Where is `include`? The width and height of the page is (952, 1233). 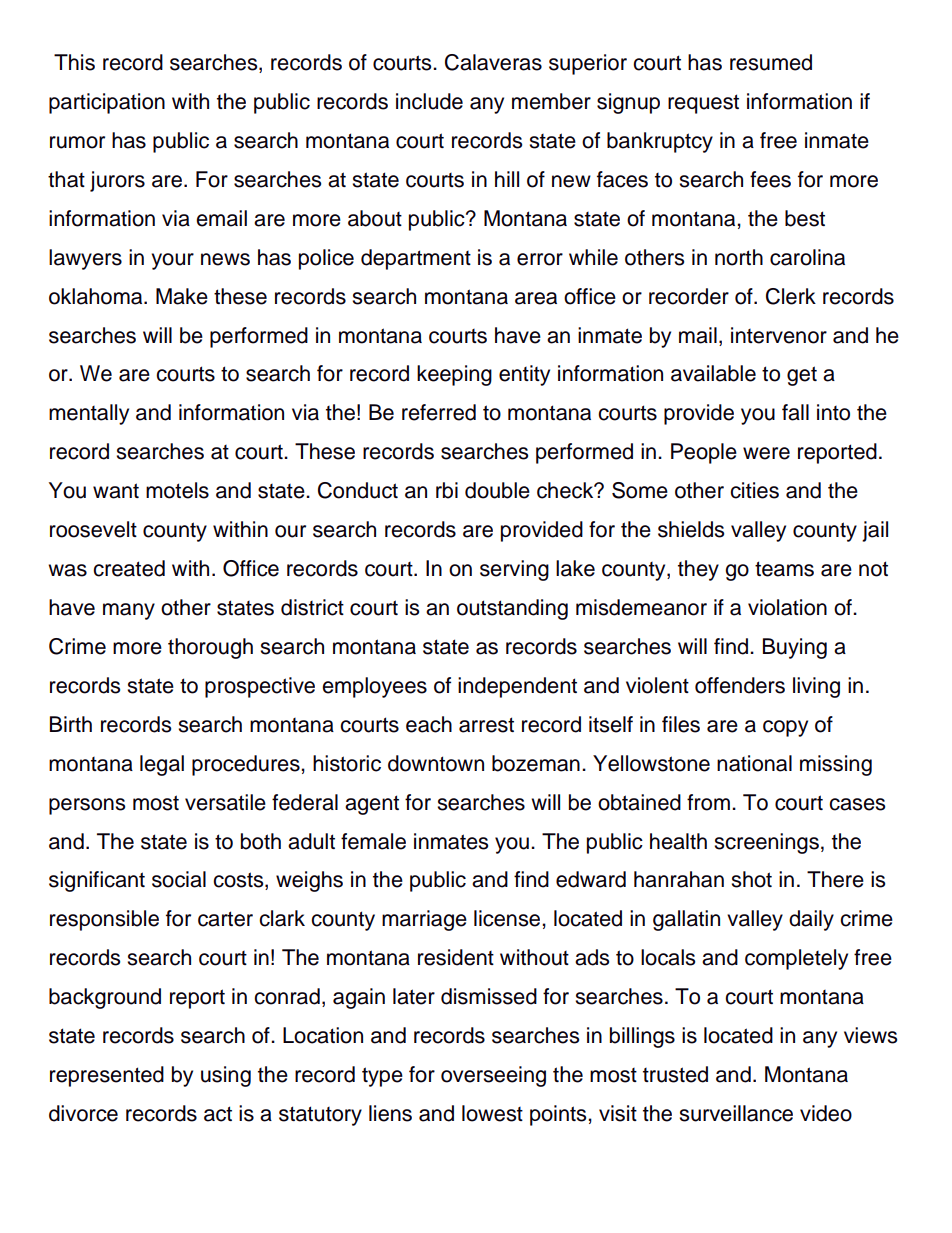
include is located at coordinates (429, 101).
